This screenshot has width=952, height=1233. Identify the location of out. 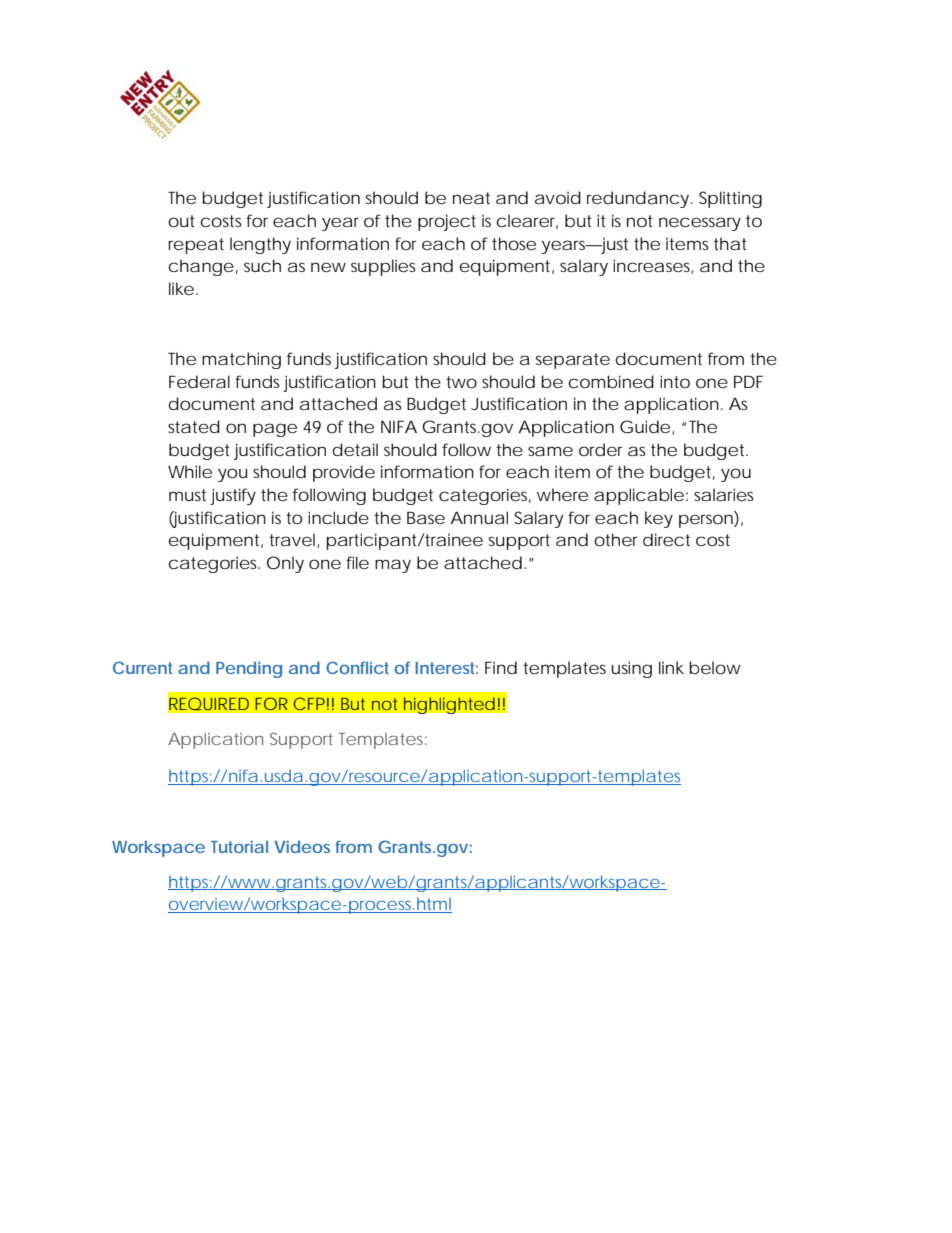
(181, 221).
